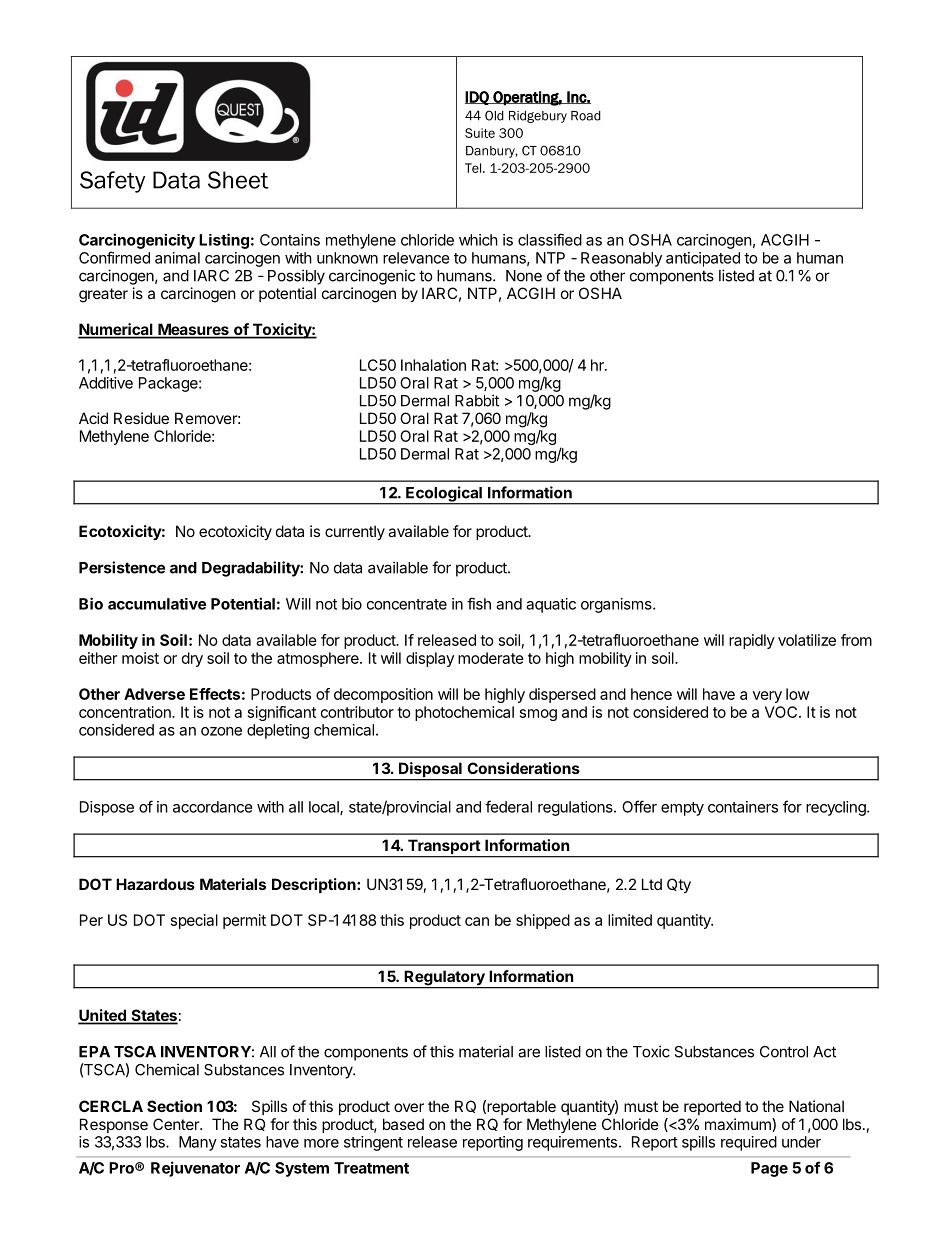 The width and height of the screenshot is (952, 1233). Describe the element at coordinates (752, 641) in the screenshot. I see `rapidly` at that location.
